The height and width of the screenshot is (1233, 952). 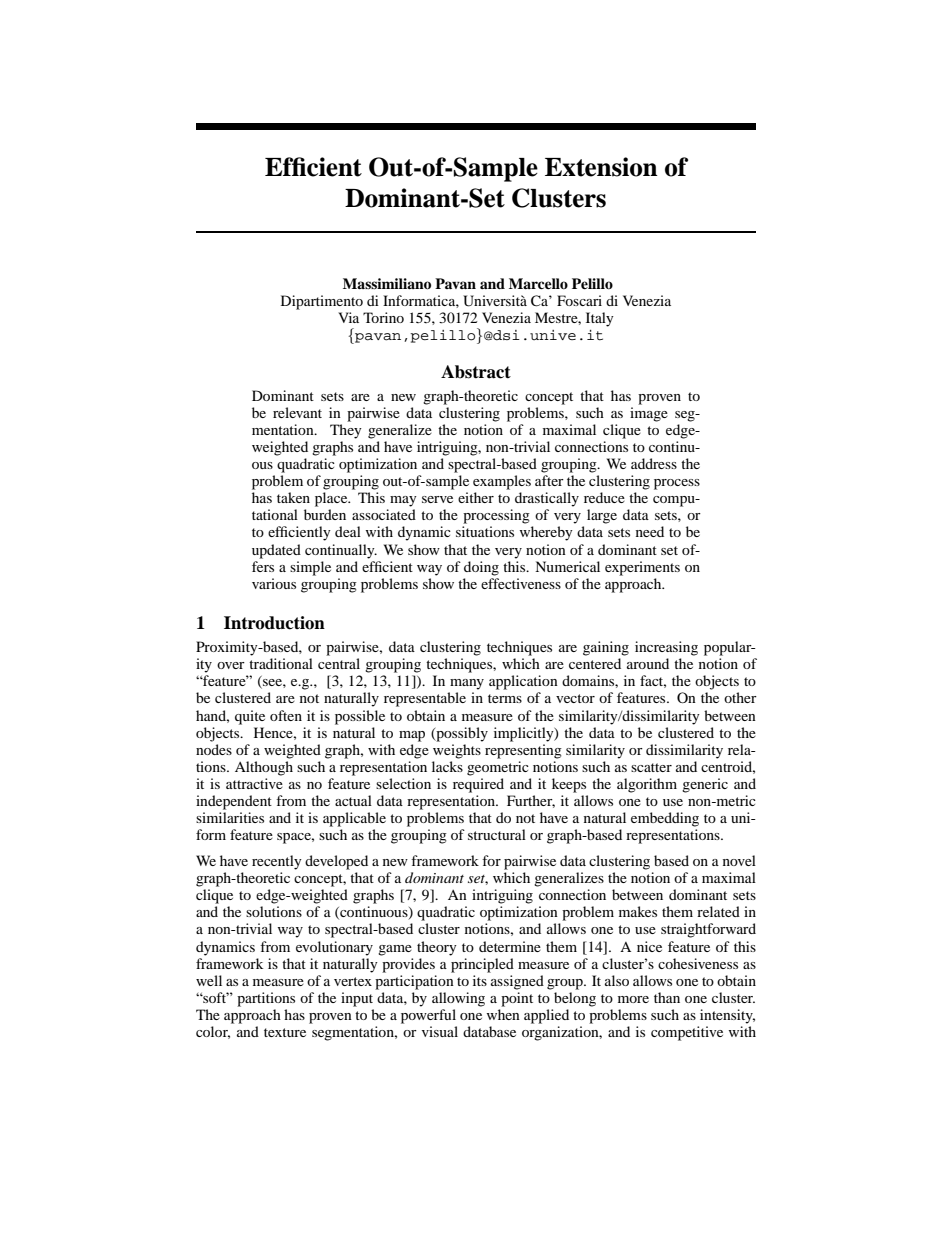 I want to click on texture, so click(x=285, y=1032).
